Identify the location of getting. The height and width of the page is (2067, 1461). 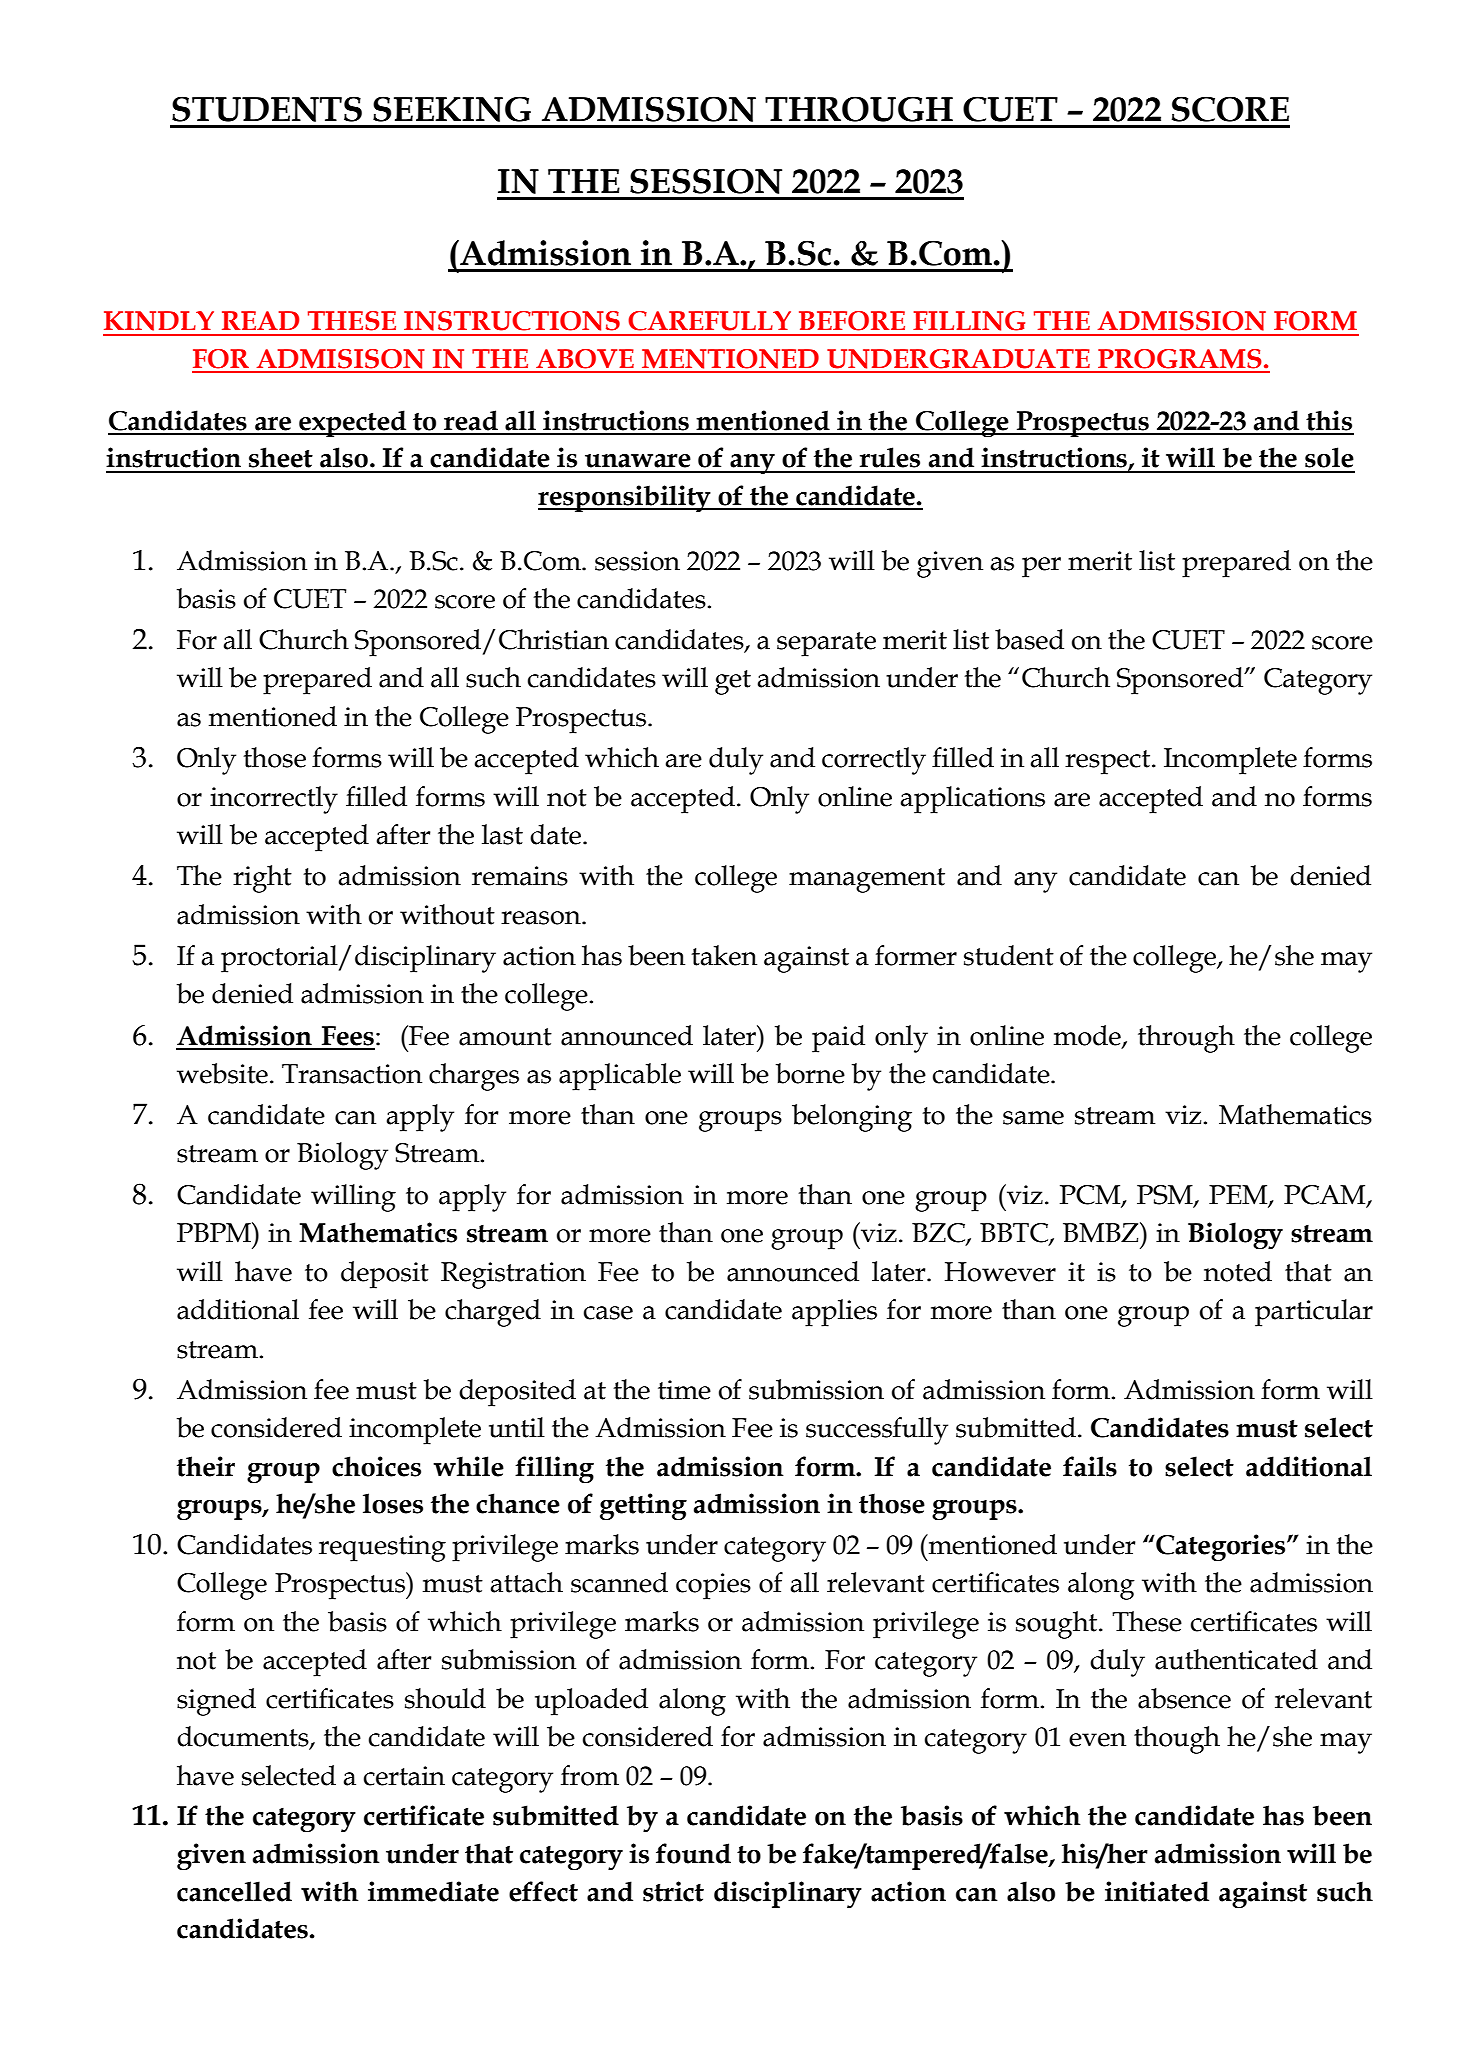
(643, 1507).
